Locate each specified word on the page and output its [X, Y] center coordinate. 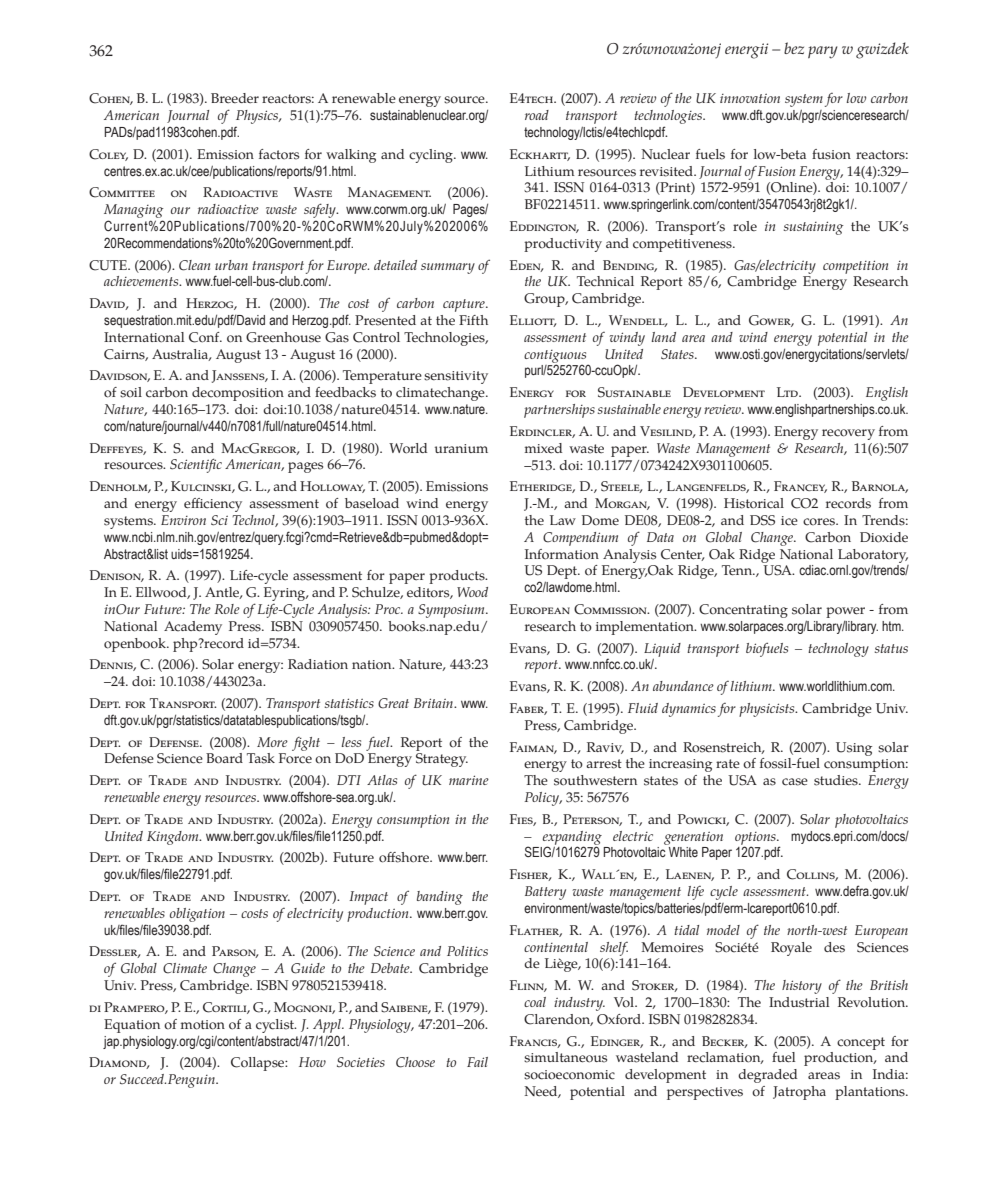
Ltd [788, 392]
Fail [477, 1062]
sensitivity [456, 377]
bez [794, 48]
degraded [767, 1076]
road [537, 115]
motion [203, 1025]
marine [469, 780]
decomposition [238, 394]
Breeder [235, 98]
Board [224, 758]
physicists [768, 710]
